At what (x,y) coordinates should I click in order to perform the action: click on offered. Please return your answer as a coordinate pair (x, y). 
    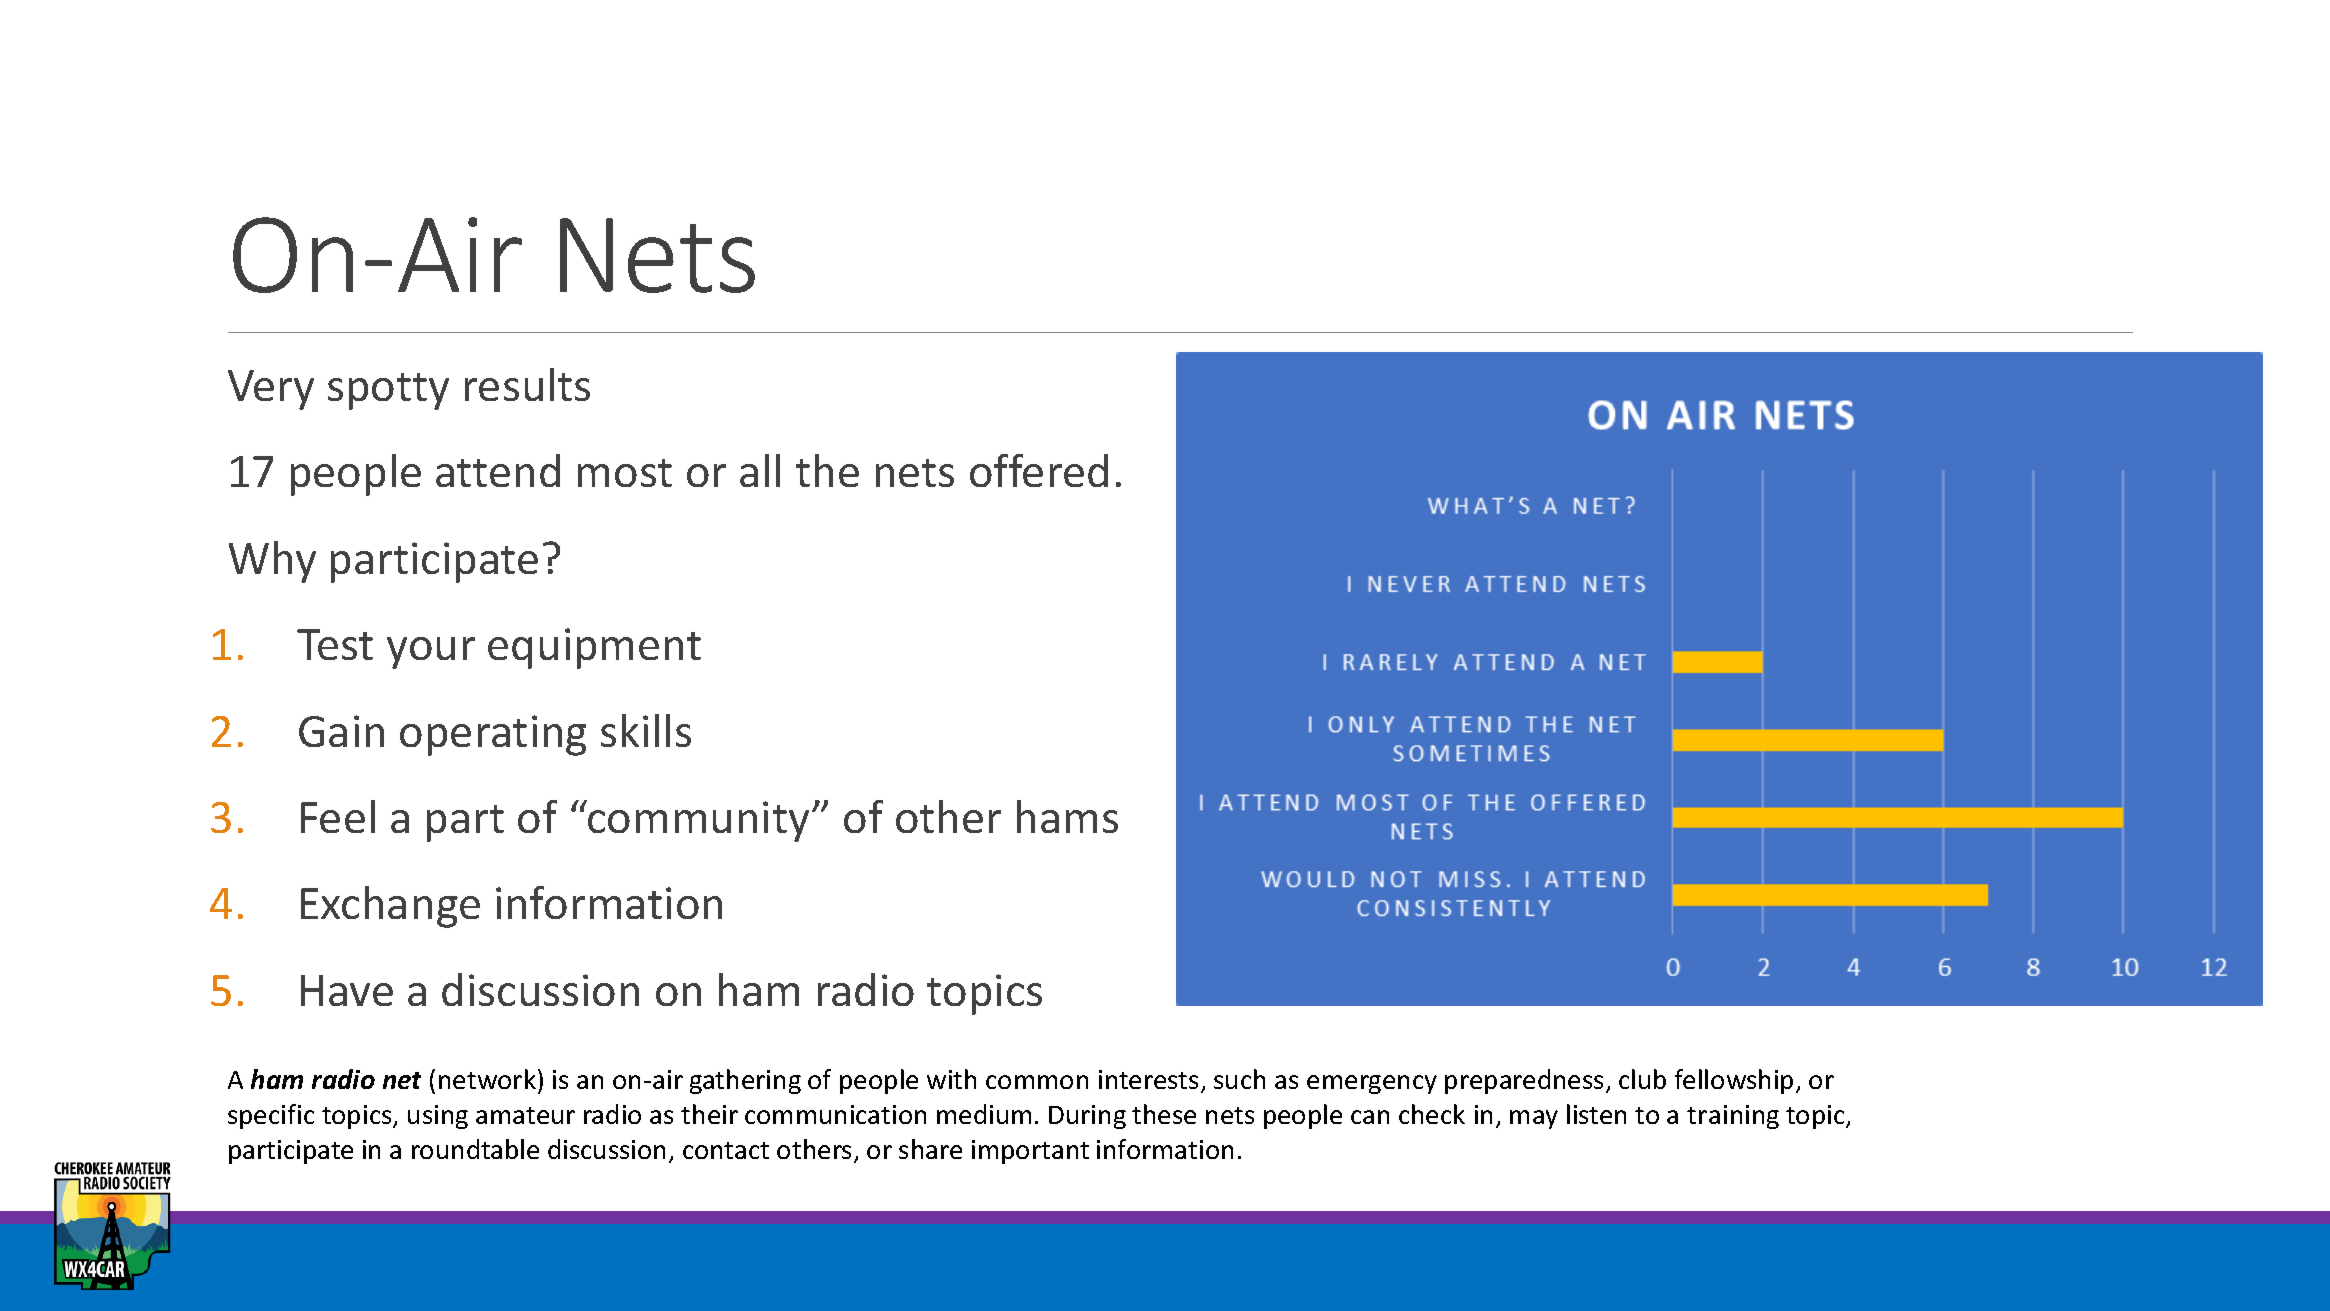
    Looking at the image, I should click on (1039, 470).
